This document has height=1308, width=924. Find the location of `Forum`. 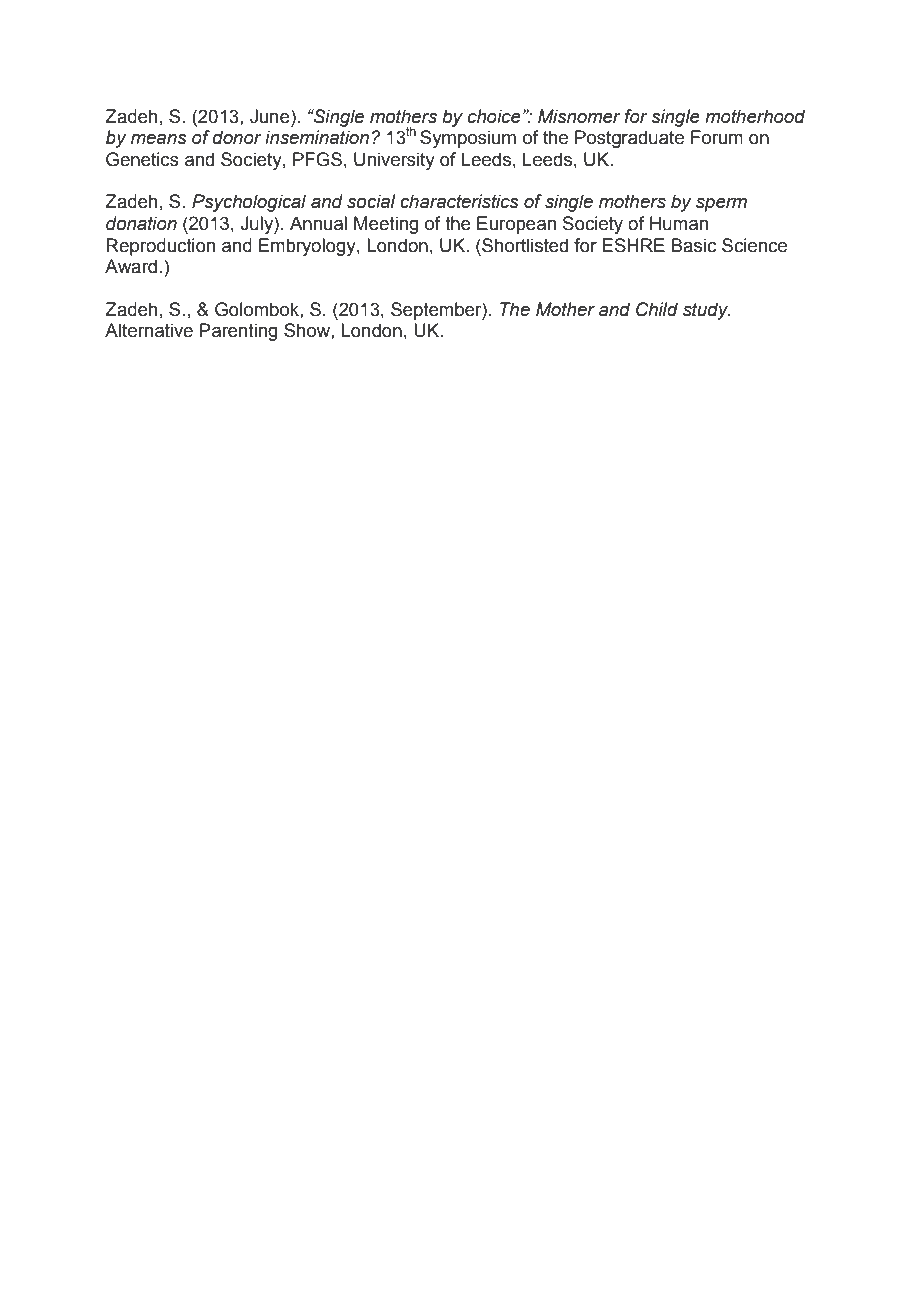

Forum is located at coordinates (717, 137).
